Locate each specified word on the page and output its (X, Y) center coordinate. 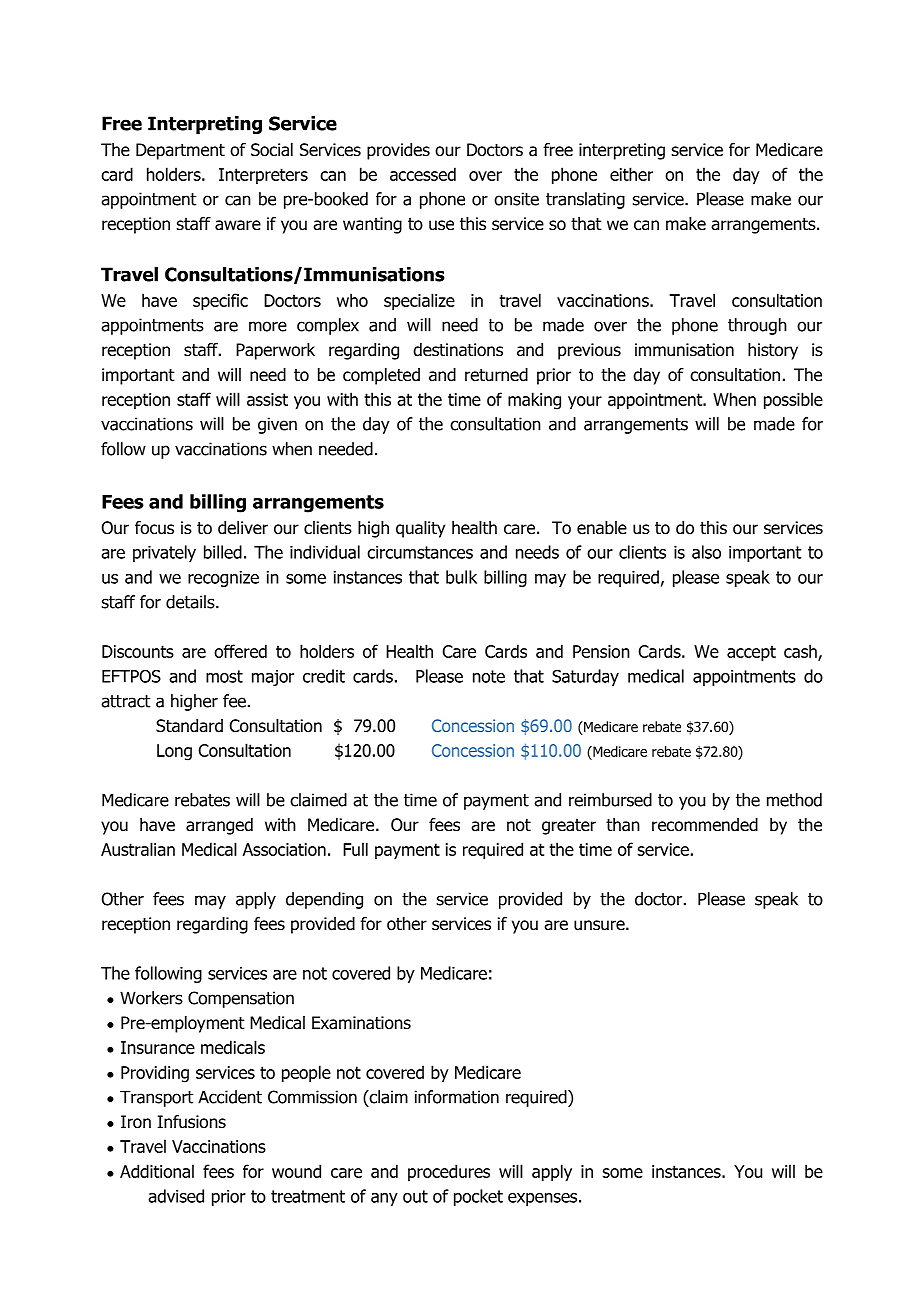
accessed (423, 174)
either (631, 174)
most (224, 676)
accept (751, 653)
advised (176, 1196)
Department (180, 151)
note (489, 676)
